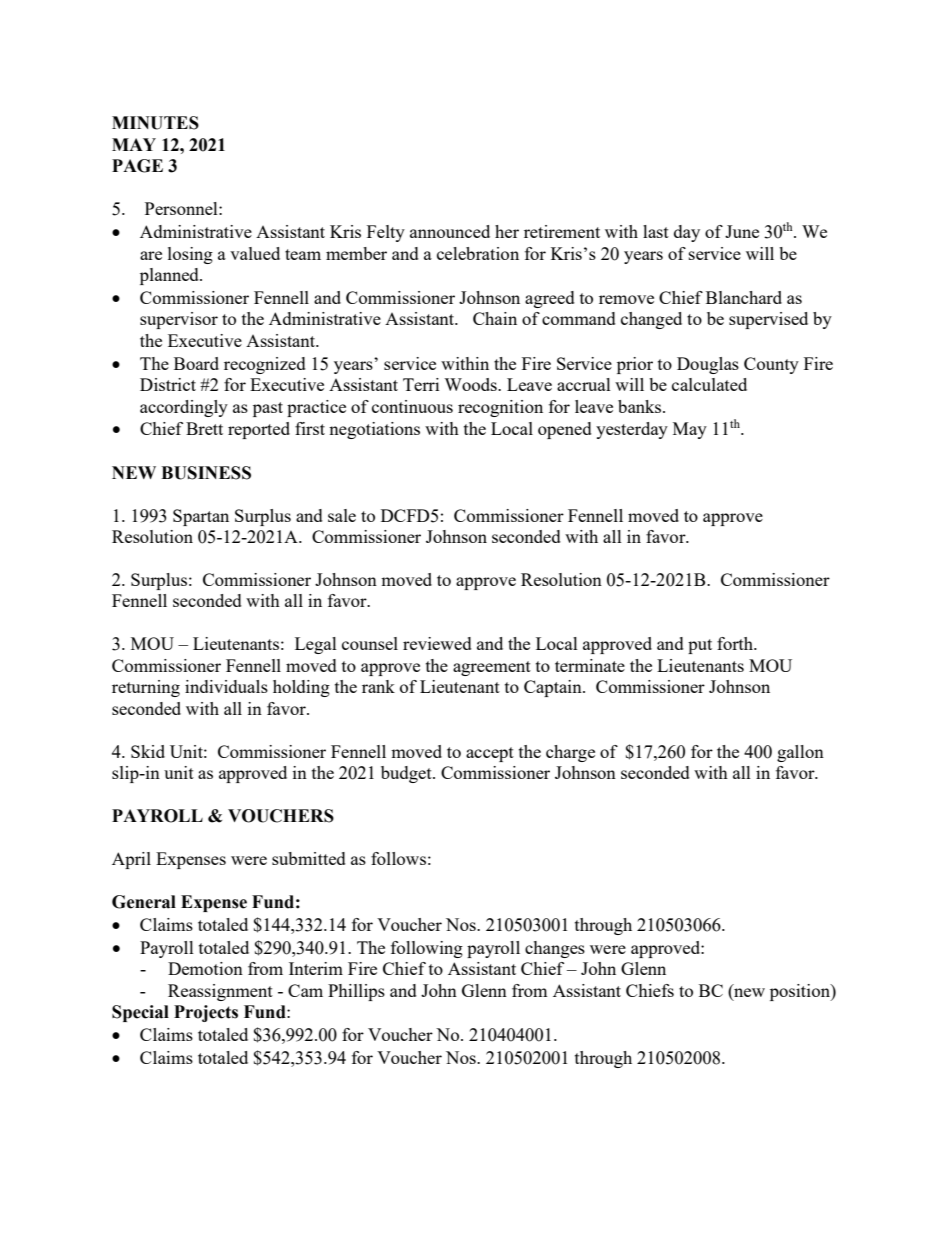 The height and width of the screenshot is (1233, 952). Describe the element at coordinates (155, 123) in the screenshot. I see `MINUTES` at that location.
